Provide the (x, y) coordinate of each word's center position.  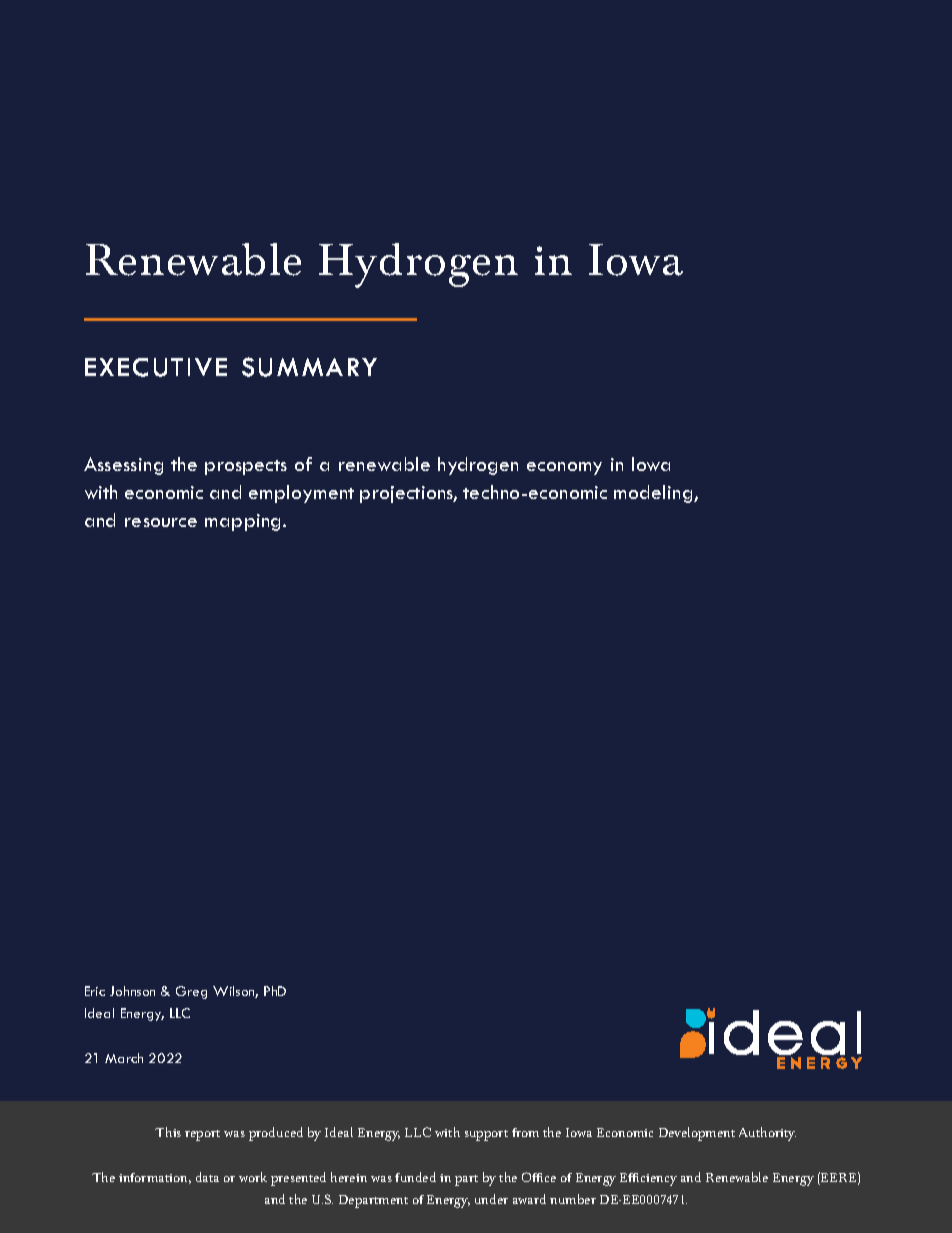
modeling (654, 494)
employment (301, 494)
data (207, 1177)
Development (697, 1134)
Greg (191, 992)
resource (161, 522)
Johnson (132, 991)
